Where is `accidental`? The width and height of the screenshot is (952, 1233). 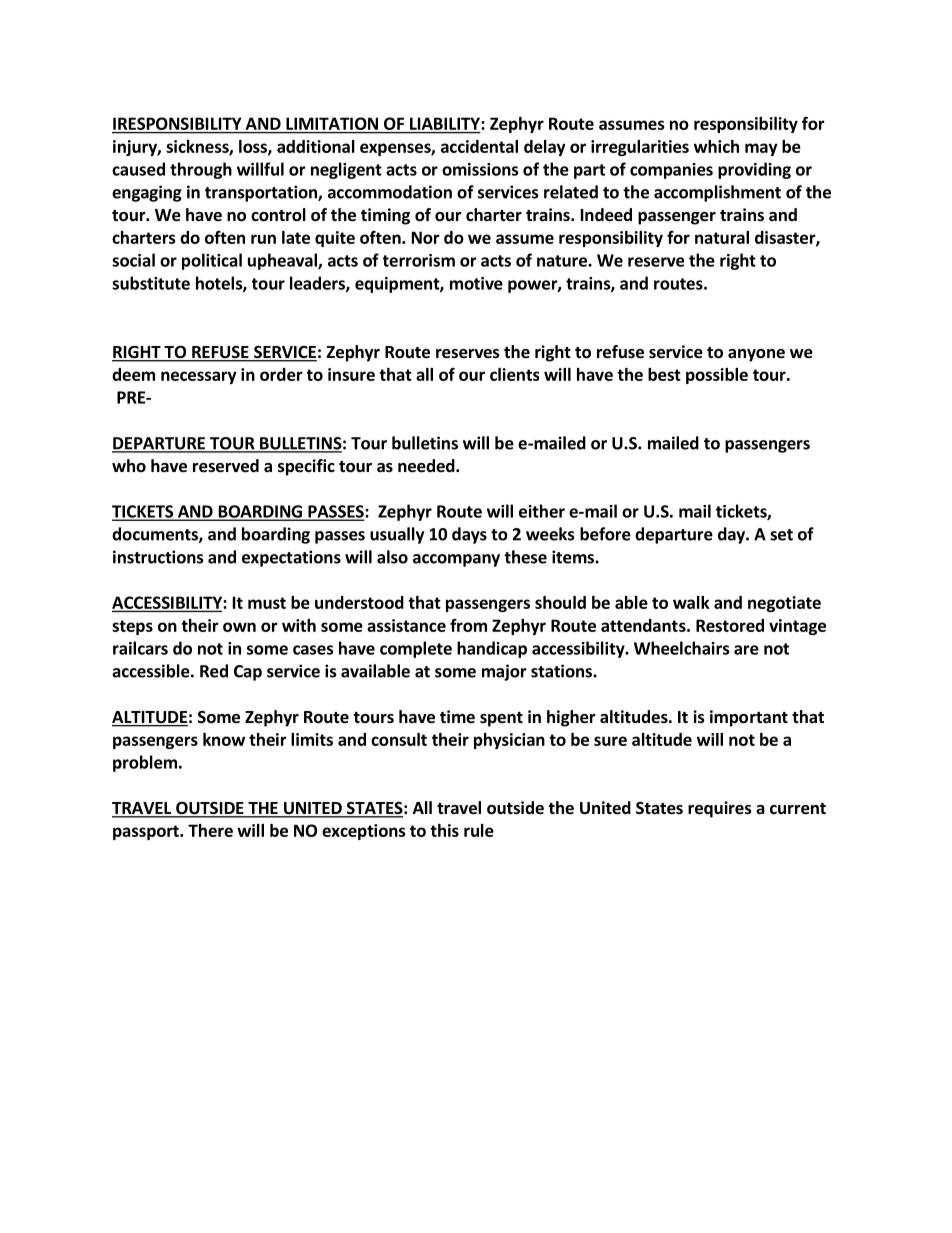
accidental is located at coordinates (479, 146).
